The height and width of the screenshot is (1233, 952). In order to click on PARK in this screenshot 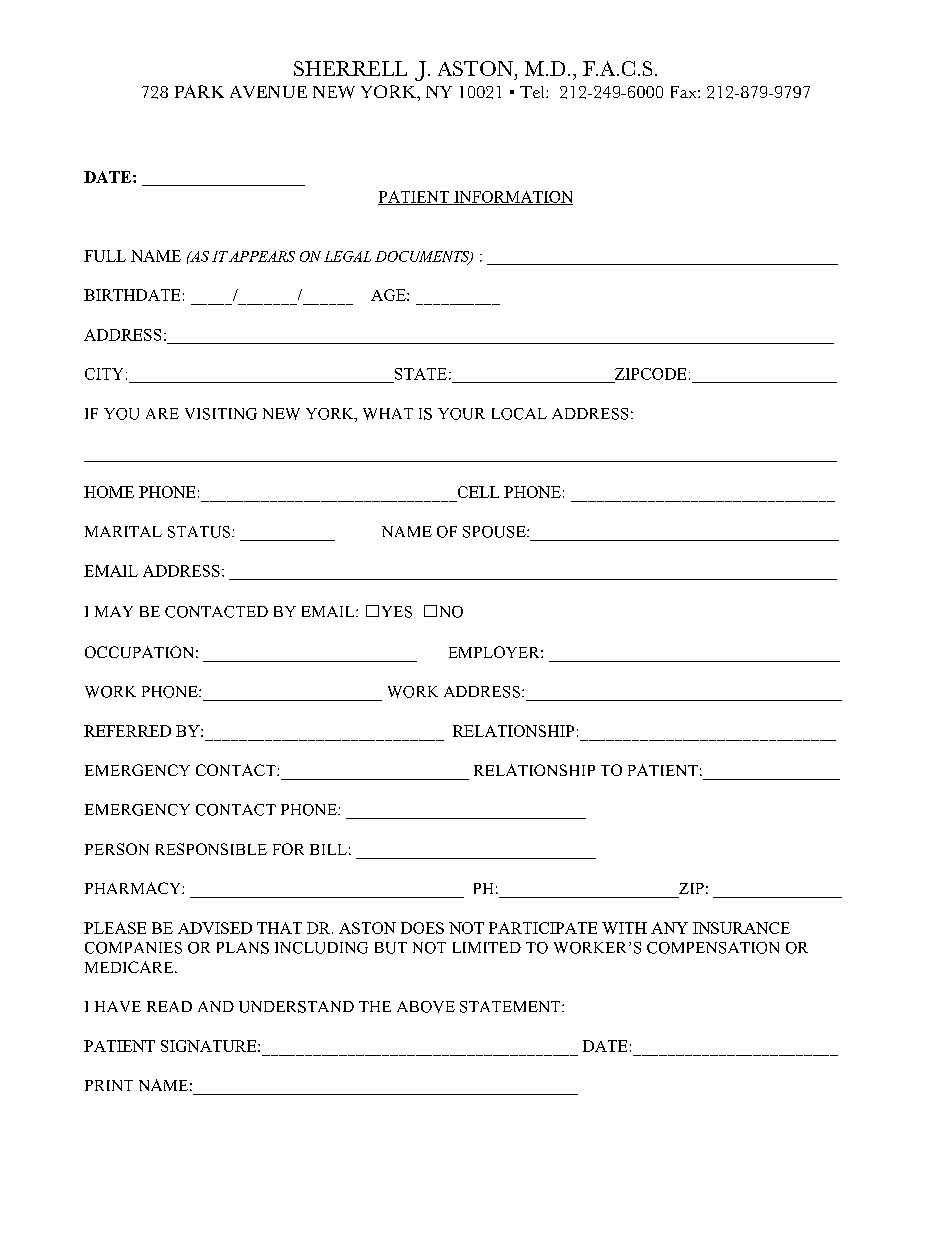, I will do `click(199, 91)`.
